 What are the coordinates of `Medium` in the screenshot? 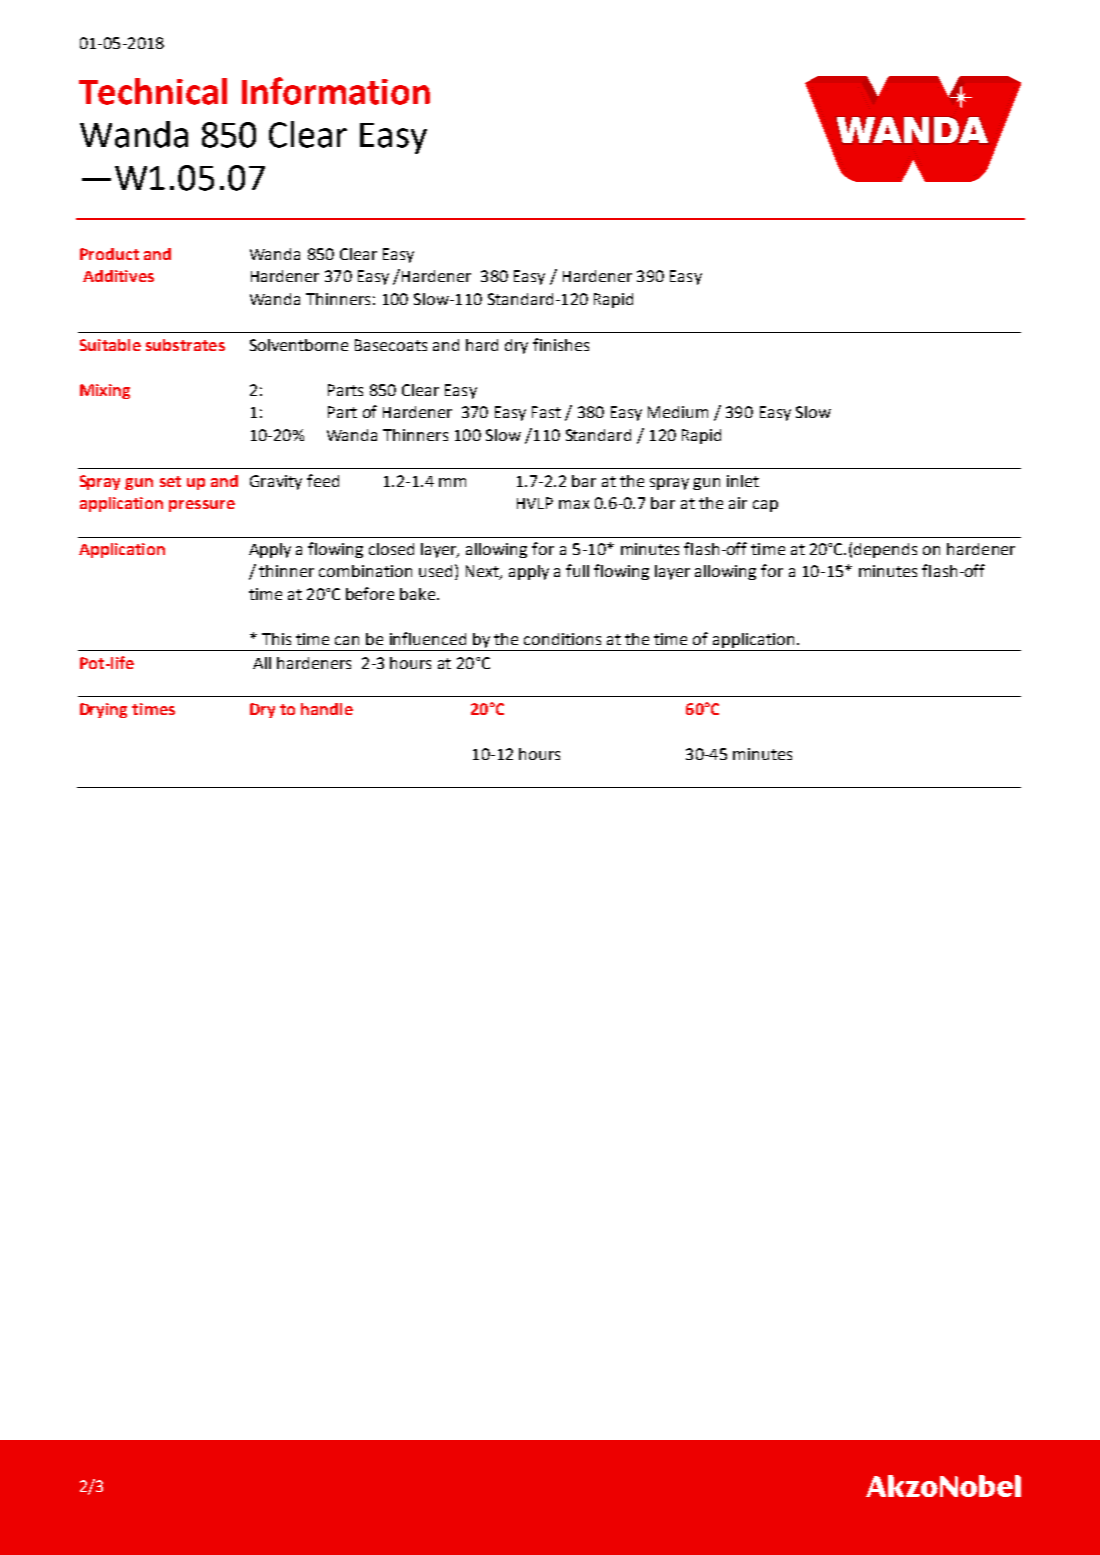 It's located at (678, 412).
